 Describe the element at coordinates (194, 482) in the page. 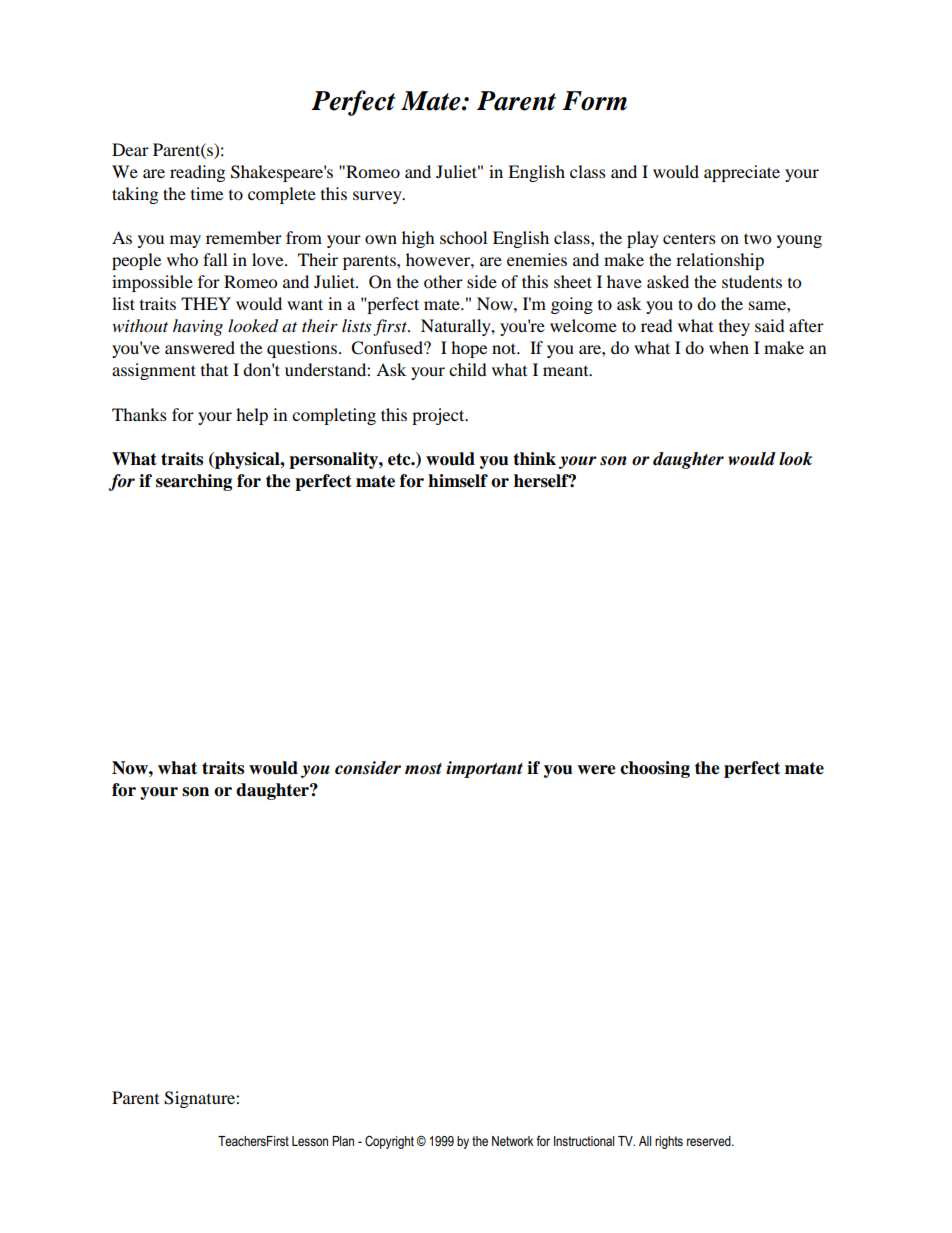

I see `searching` at that location.
